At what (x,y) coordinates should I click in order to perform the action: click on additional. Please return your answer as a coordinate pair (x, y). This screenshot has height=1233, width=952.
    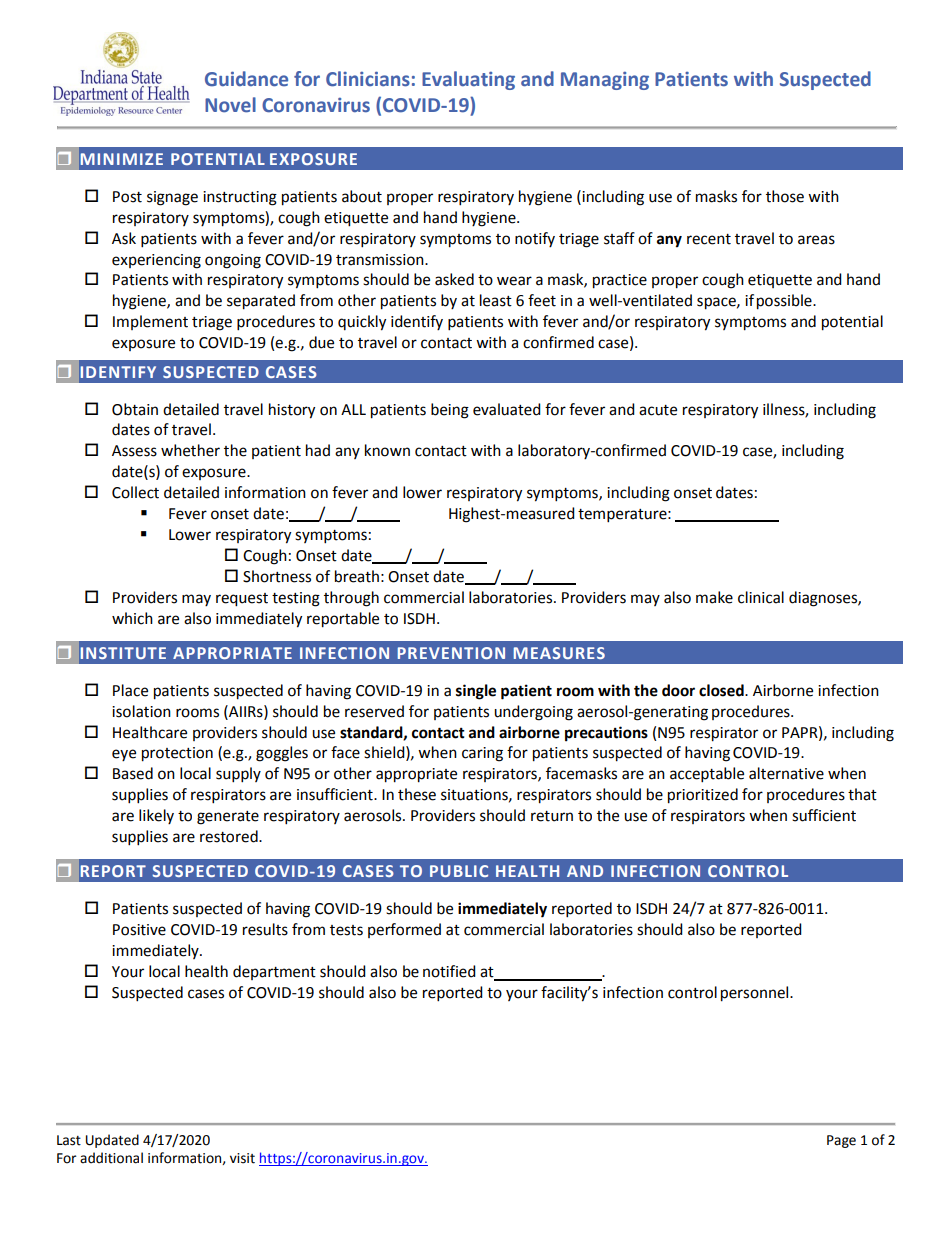
    Looking at the image, I should click on (111, 1158).
